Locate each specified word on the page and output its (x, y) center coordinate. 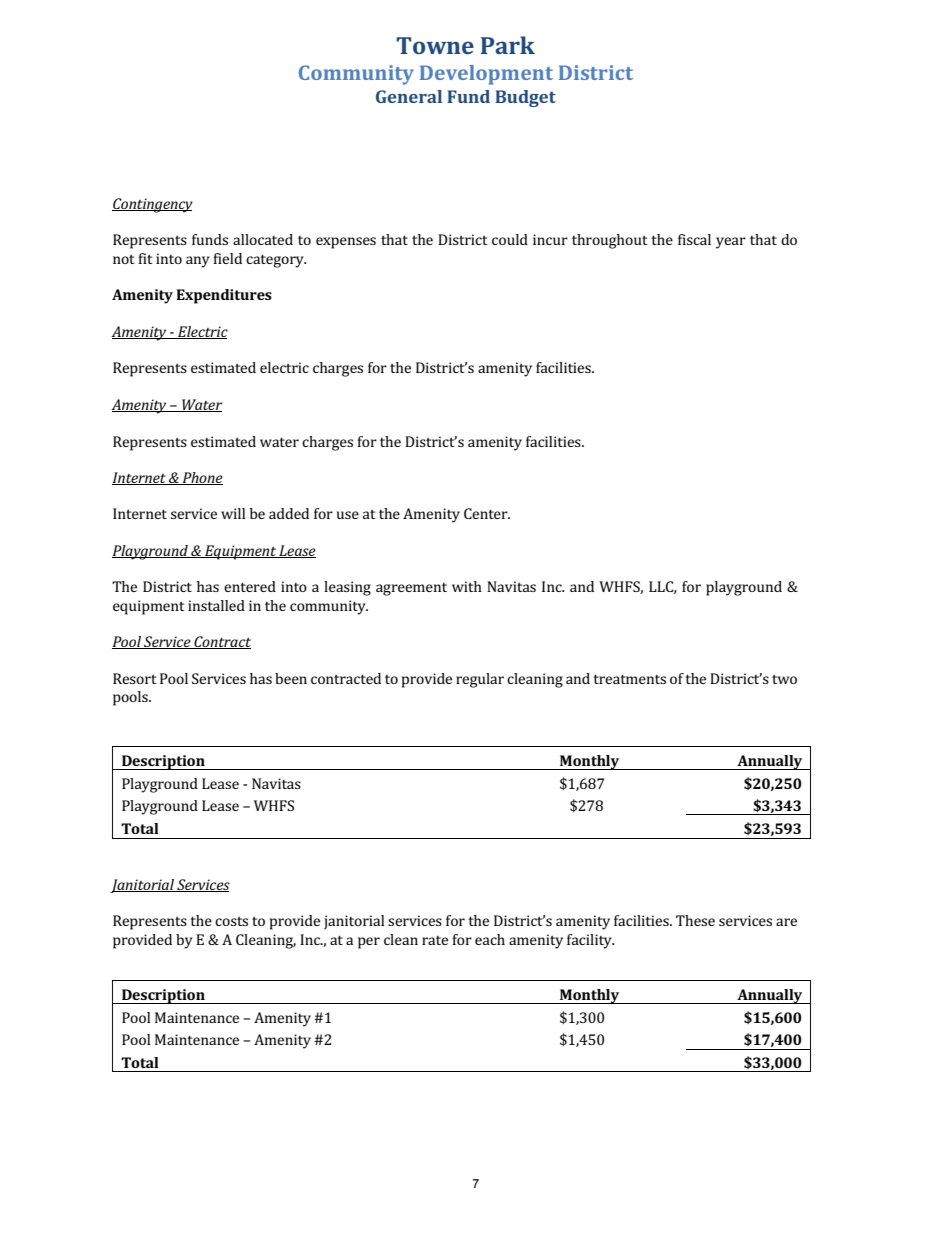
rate (435, 940)
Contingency (152, 205)
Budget (525, 98)
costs (231, 921)
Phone (201, 478)
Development (486, 75)
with (467, 586)
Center (487, 513)
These (695, 920)
